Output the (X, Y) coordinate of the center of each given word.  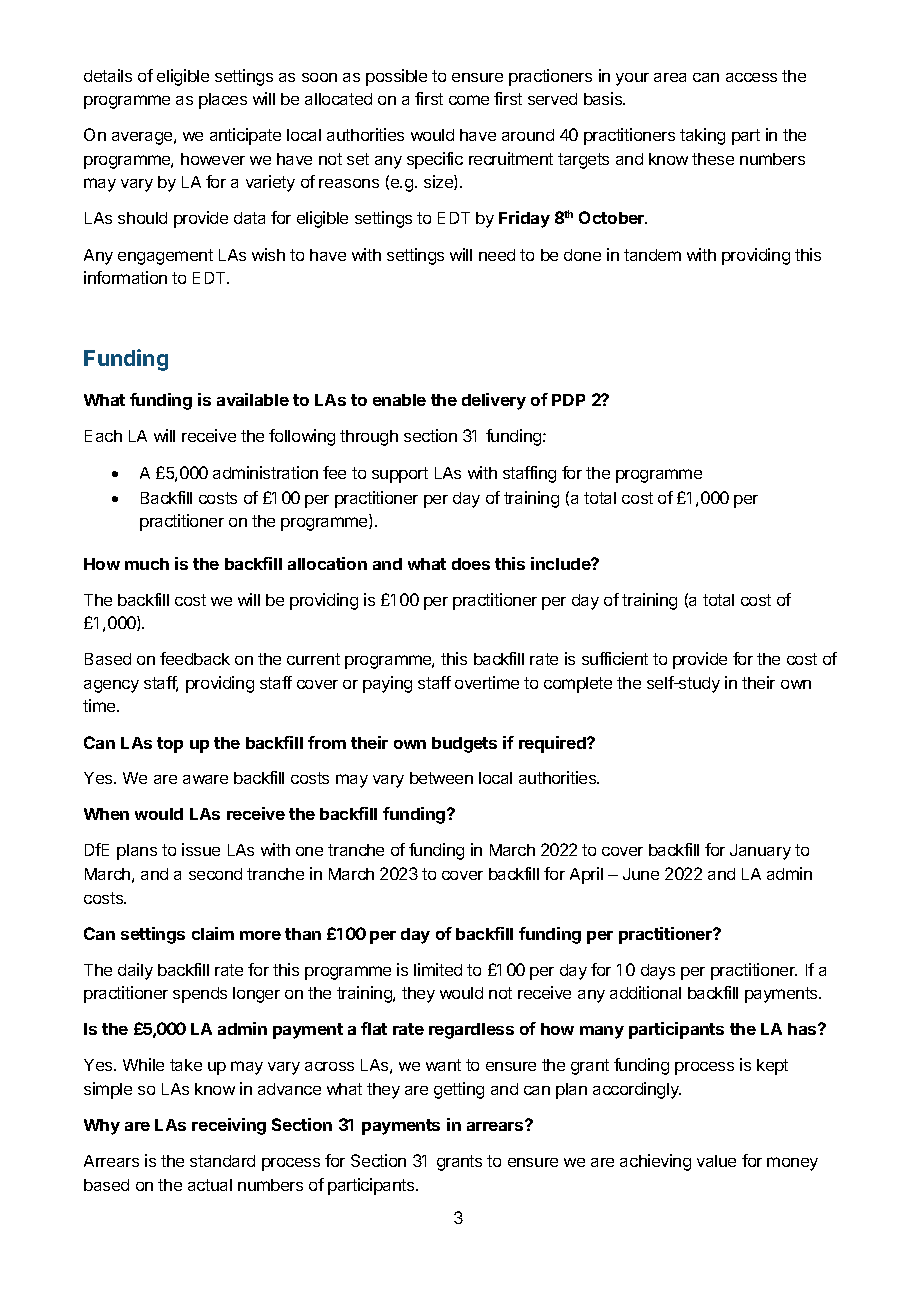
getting (459, 1090)
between (441, 778)
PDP (568, 400)
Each (103, 436)
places (223, 101)
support (400, 475)
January (760, 852)
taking (702, 136)
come (469, 100)
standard (222, 1161)
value (716, 1161)
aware (205, 779)
